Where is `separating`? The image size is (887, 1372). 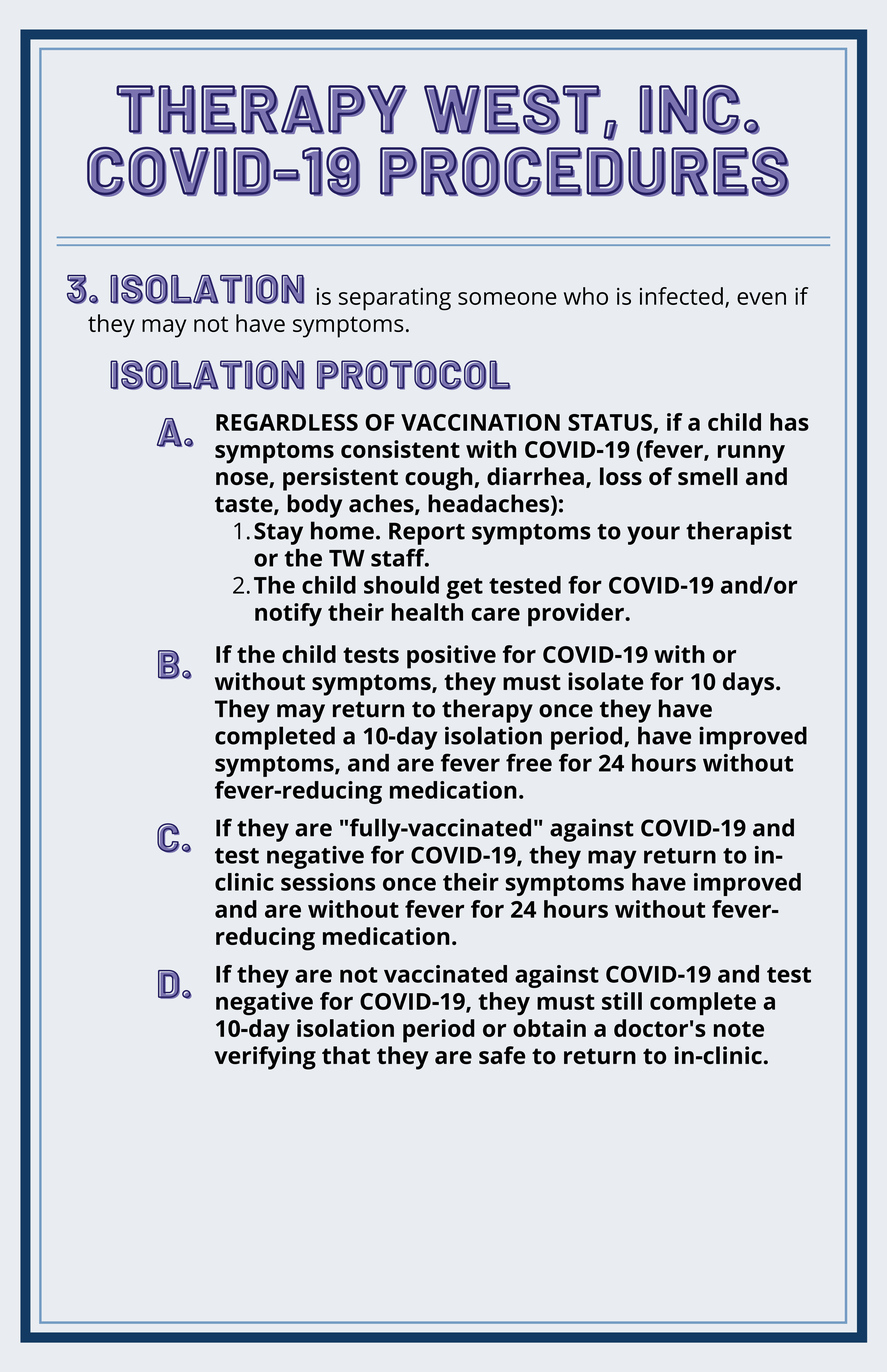 separating is located at coordinates (395, 299).
